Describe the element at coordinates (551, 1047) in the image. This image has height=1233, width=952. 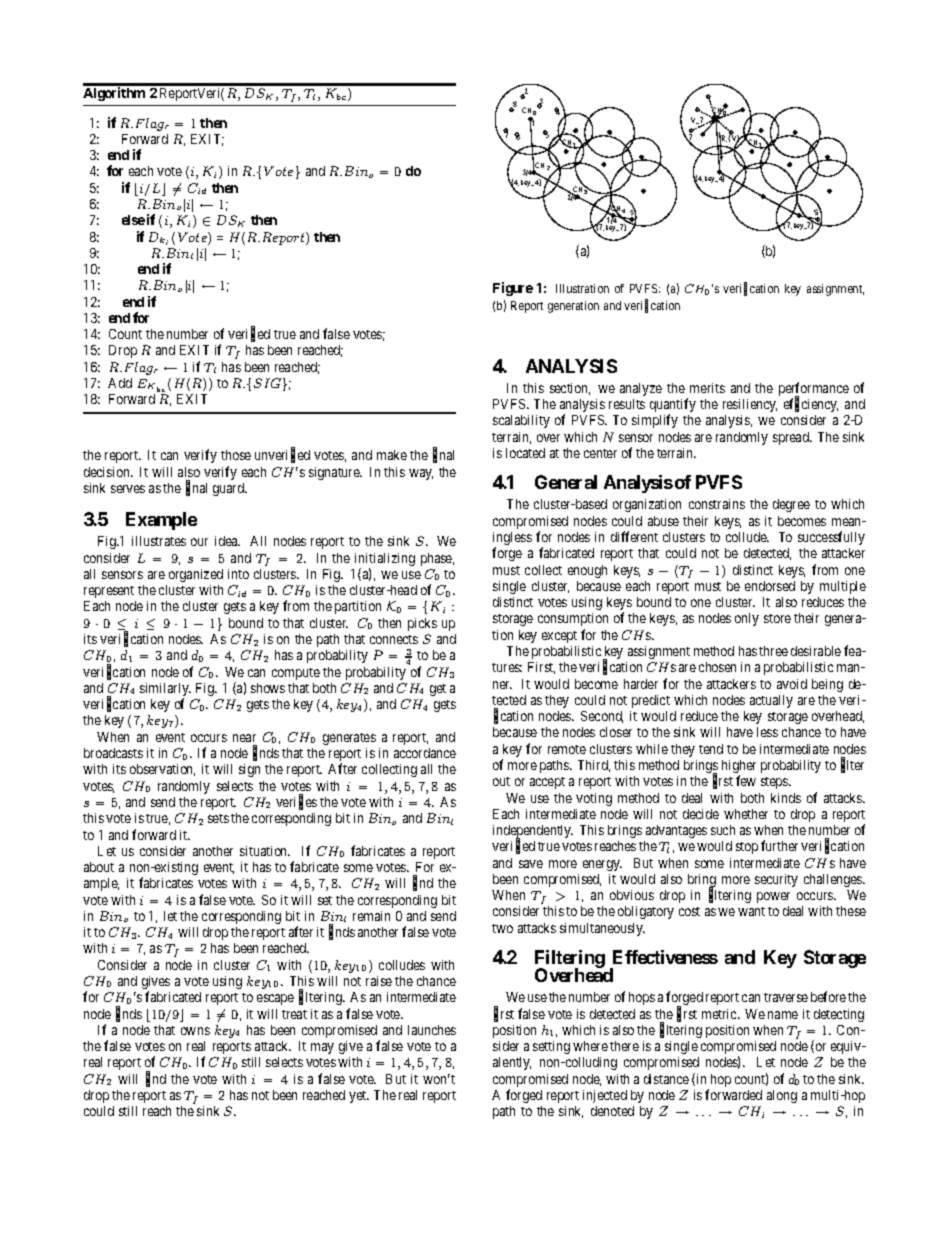
I see `setting` at that location.
